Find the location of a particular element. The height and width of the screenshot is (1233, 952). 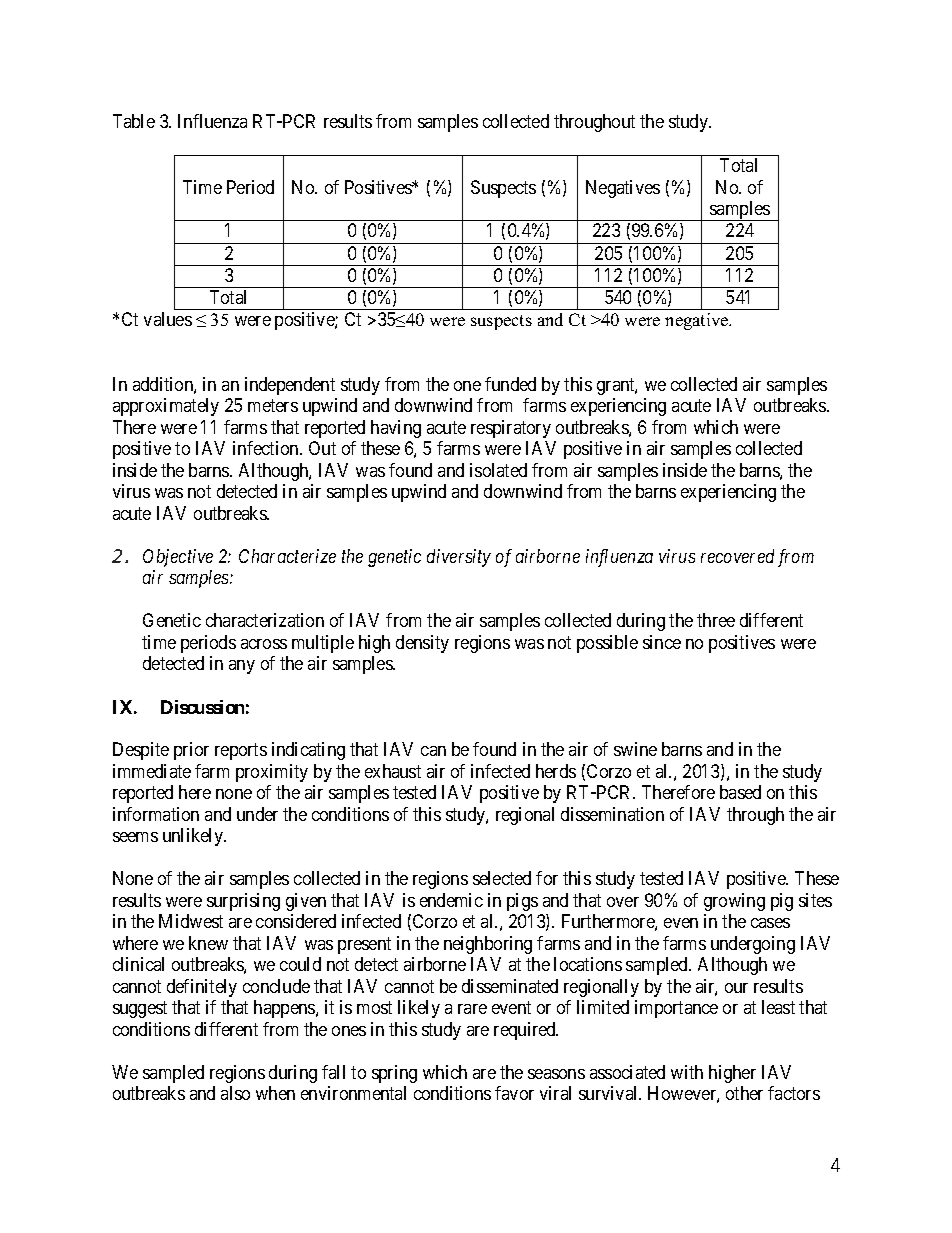

approximately is located at coordinates (166, 407).
